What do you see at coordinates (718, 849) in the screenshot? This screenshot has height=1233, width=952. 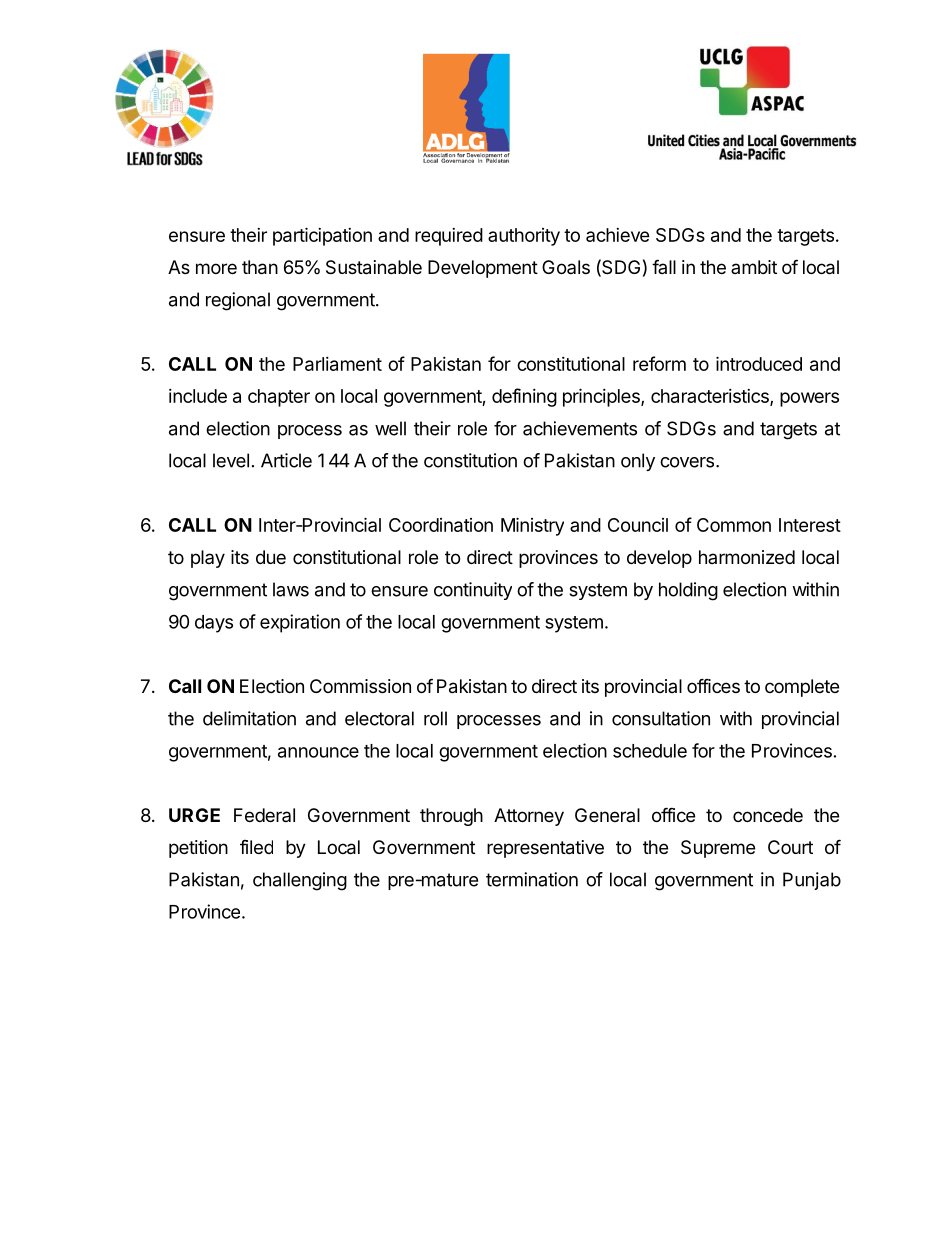 I see `Supreme` at bounding box center [718, 849].
